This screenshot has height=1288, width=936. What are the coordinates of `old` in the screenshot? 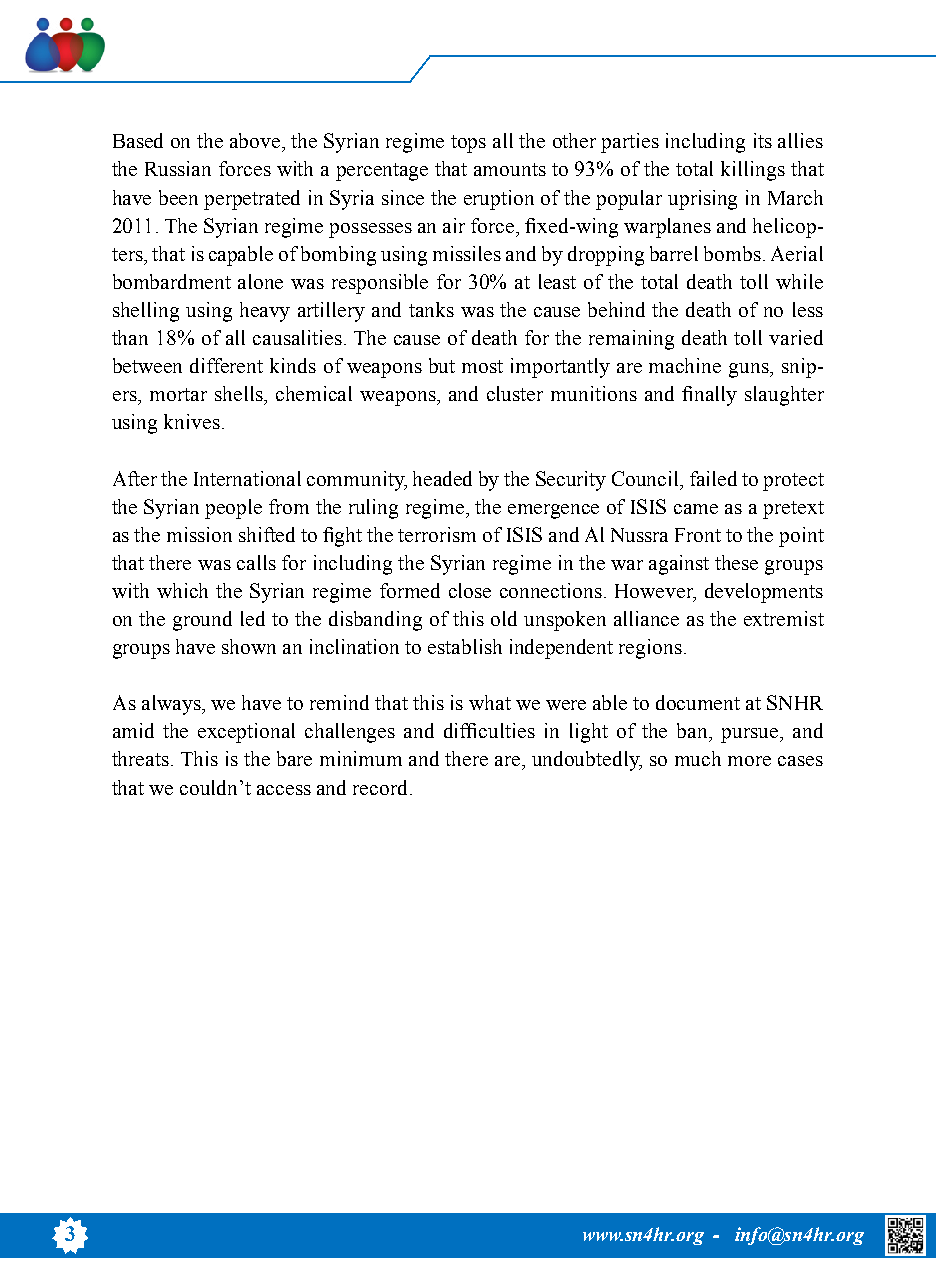 It's located at (504, 618).
